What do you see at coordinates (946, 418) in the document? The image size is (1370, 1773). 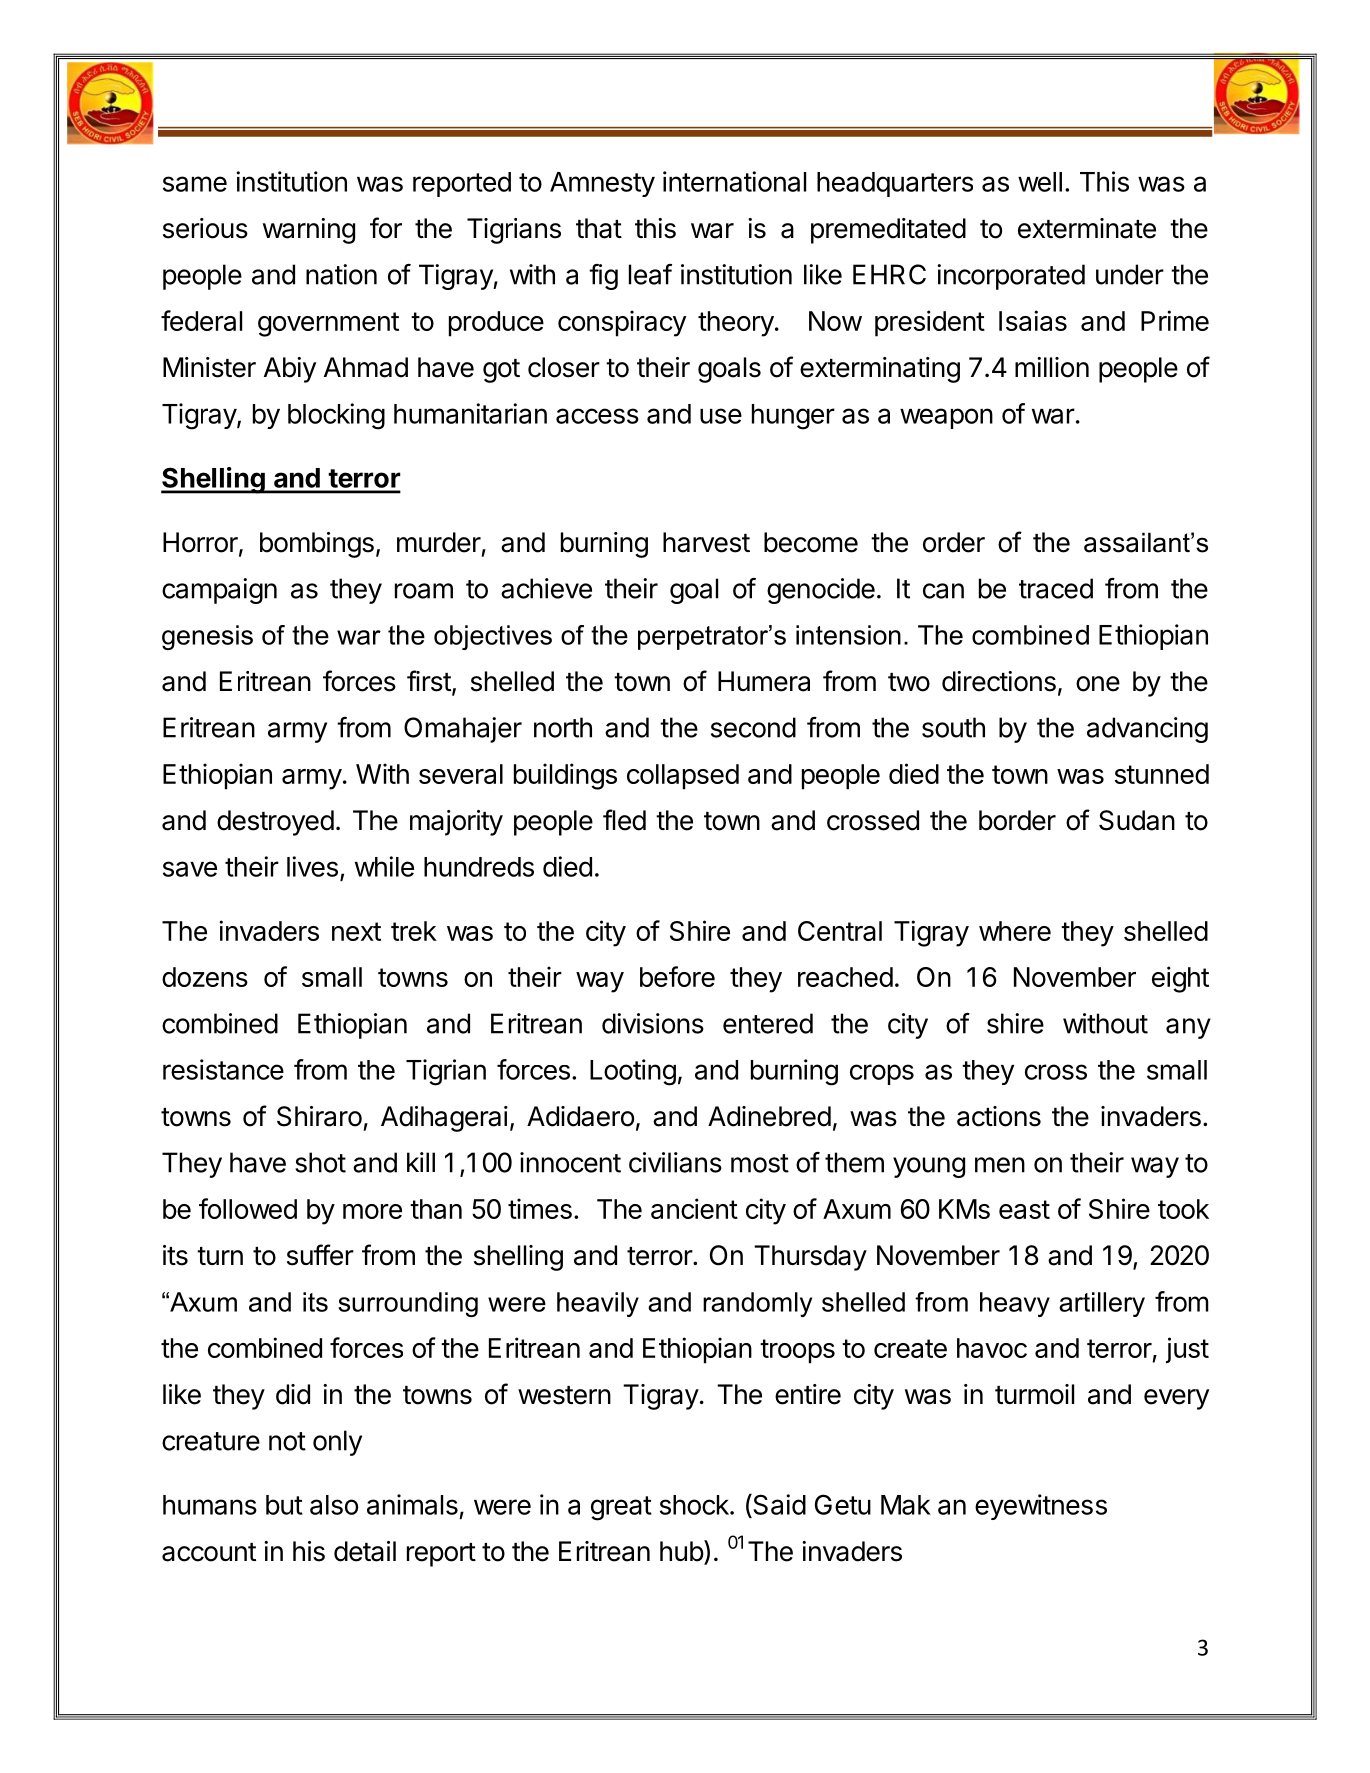 I see `weapon` at bounding box center [946, 418].
